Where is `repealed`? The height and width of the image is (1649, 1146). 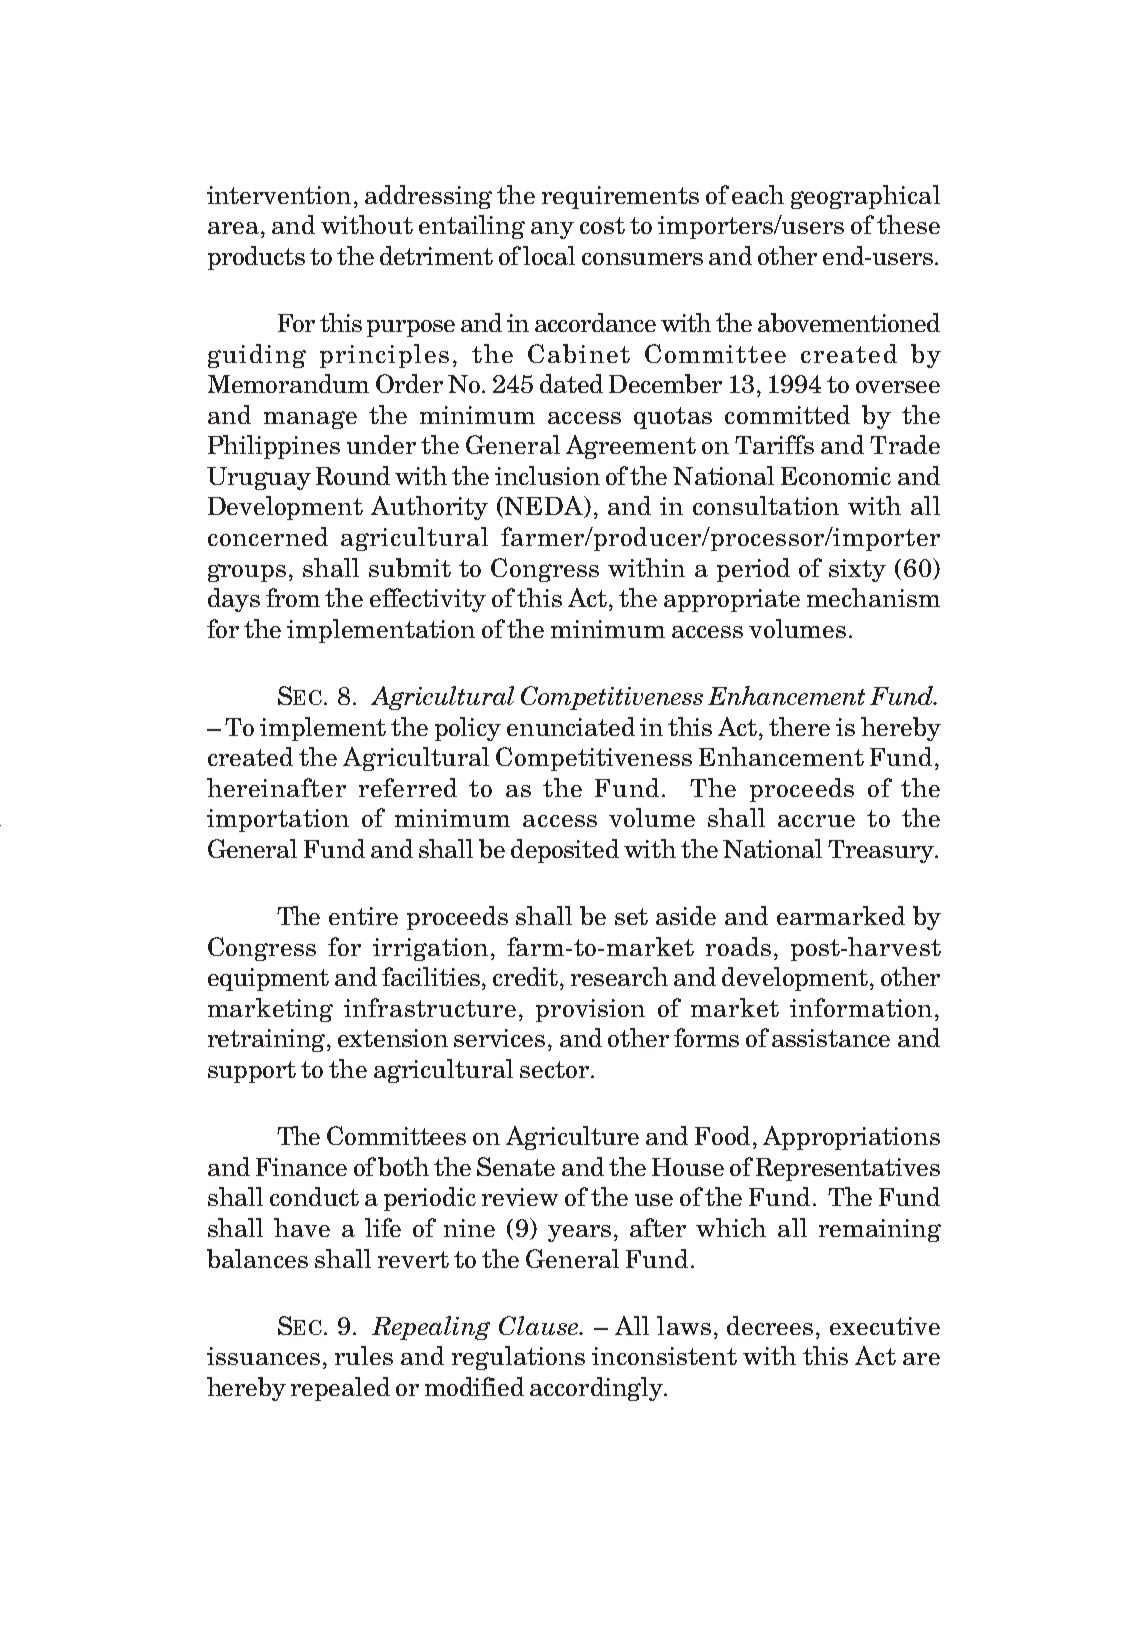
repealed is located at coordinates (340, 1389).
